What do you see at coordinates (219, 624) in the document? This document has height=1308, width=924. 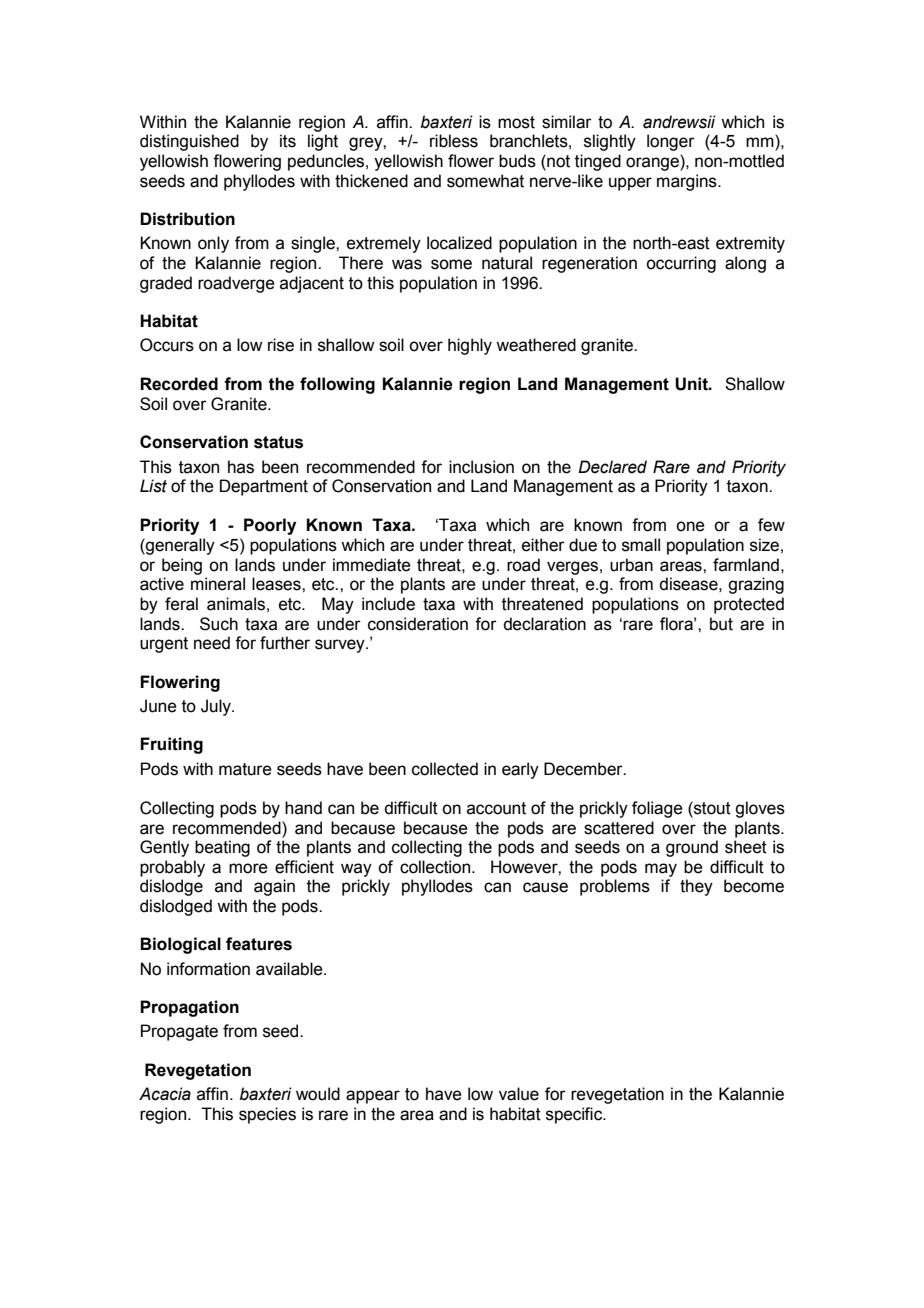 I see `Such` at bounding box center [219, 624].
